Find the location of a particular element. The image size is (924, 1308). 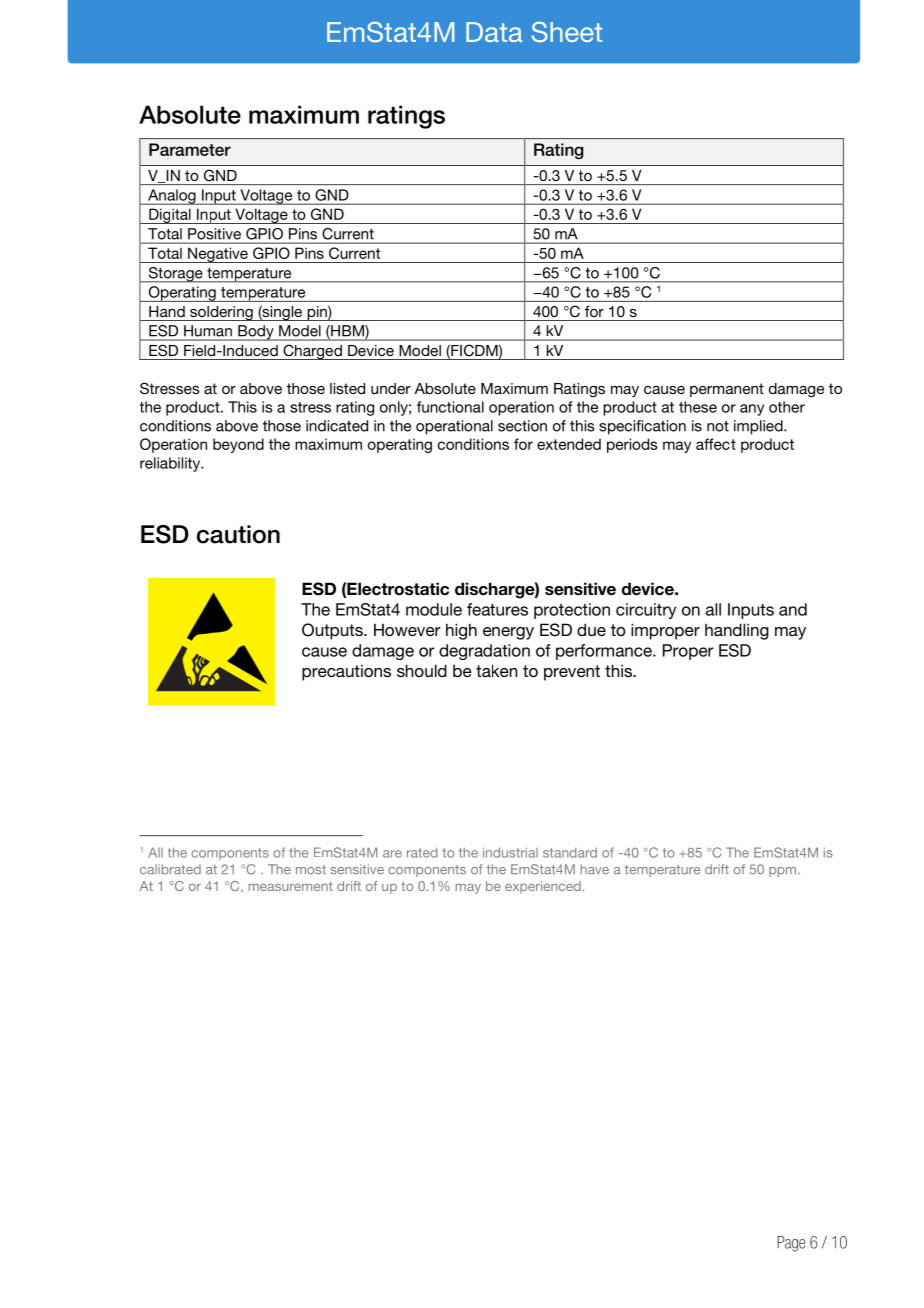

industrial is located at coordinates (510, 852).
